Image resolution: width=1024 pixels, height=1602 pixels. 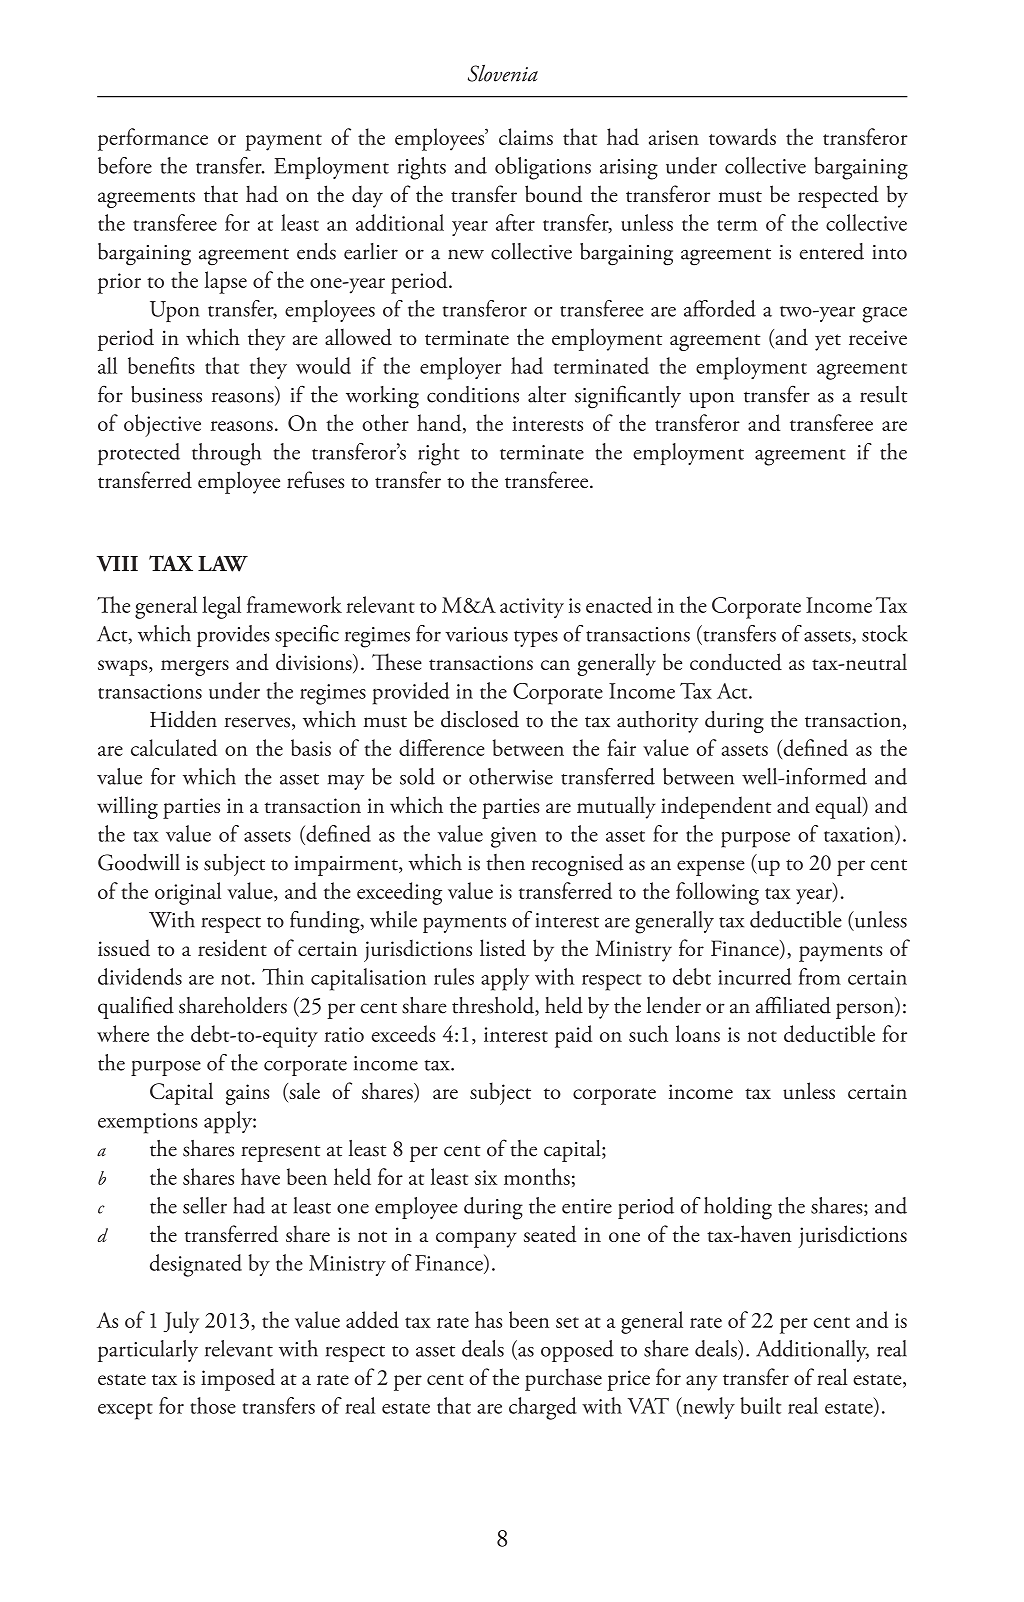 What do you see at coordinates (174, 747) in the page?
I see `calculated` at bounding box center [174, 747].
